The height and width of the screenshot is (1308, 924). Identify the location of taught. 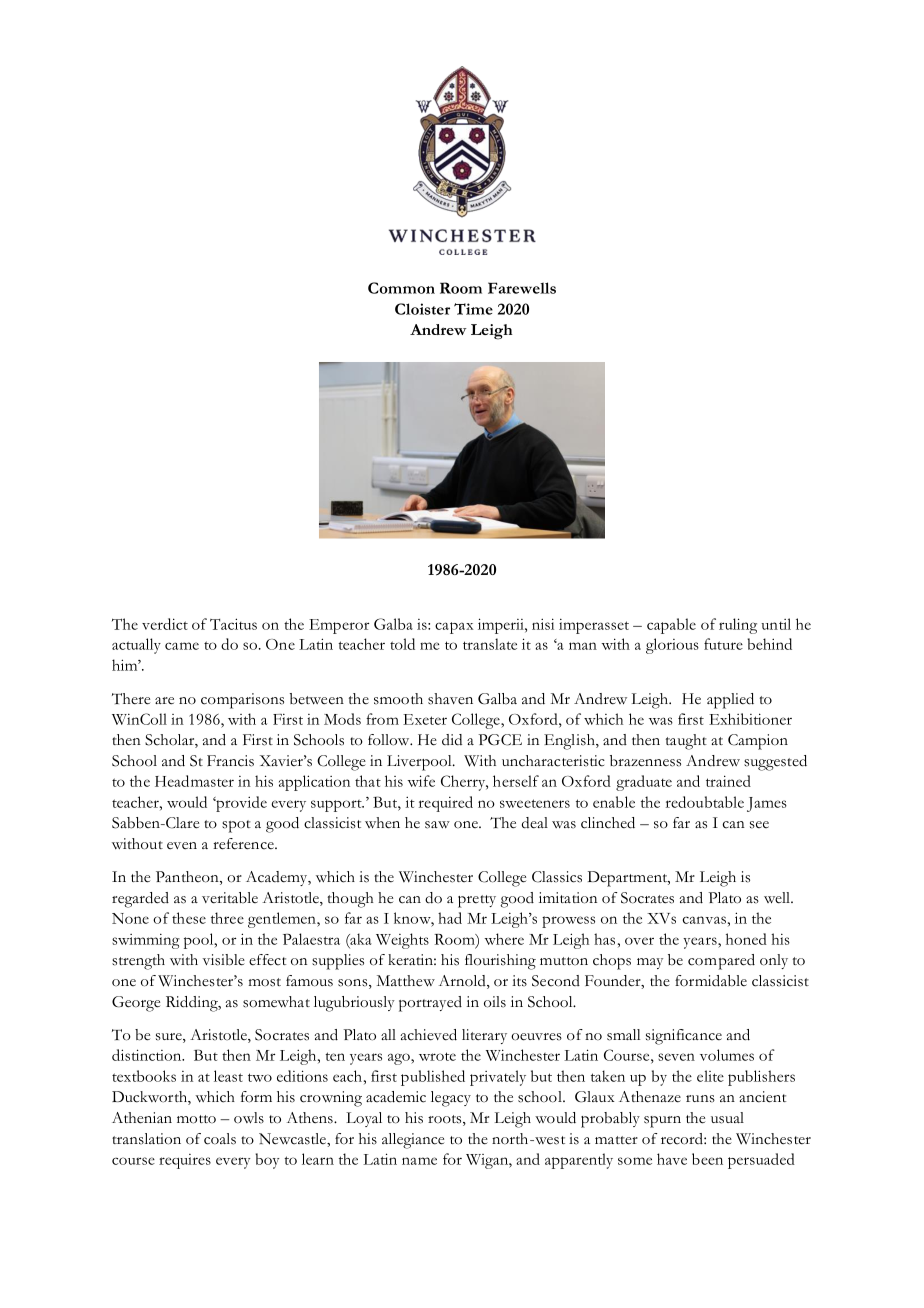
(686, 742).
